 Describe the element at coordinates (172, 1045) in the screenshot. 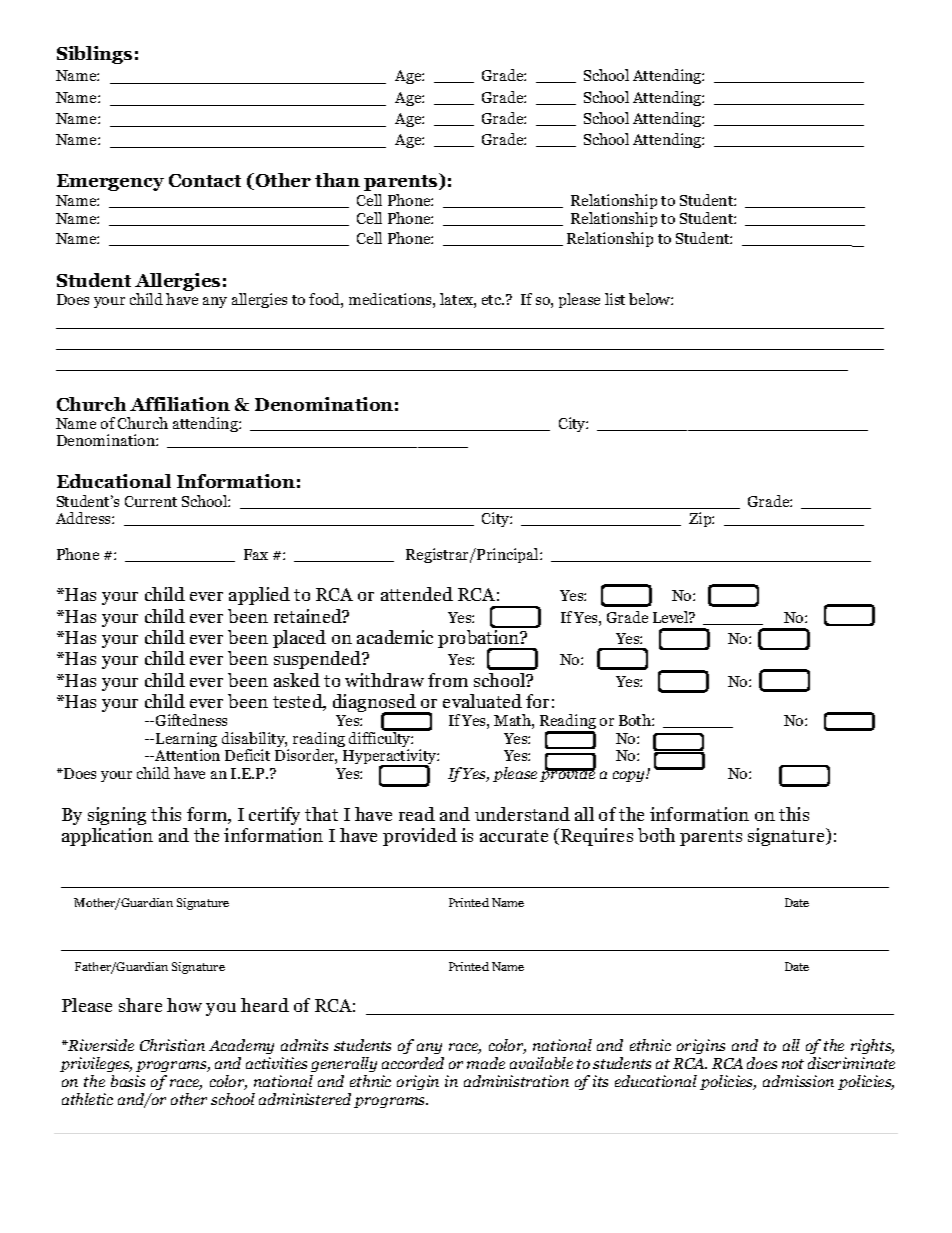

I see `Christian` at that location.
